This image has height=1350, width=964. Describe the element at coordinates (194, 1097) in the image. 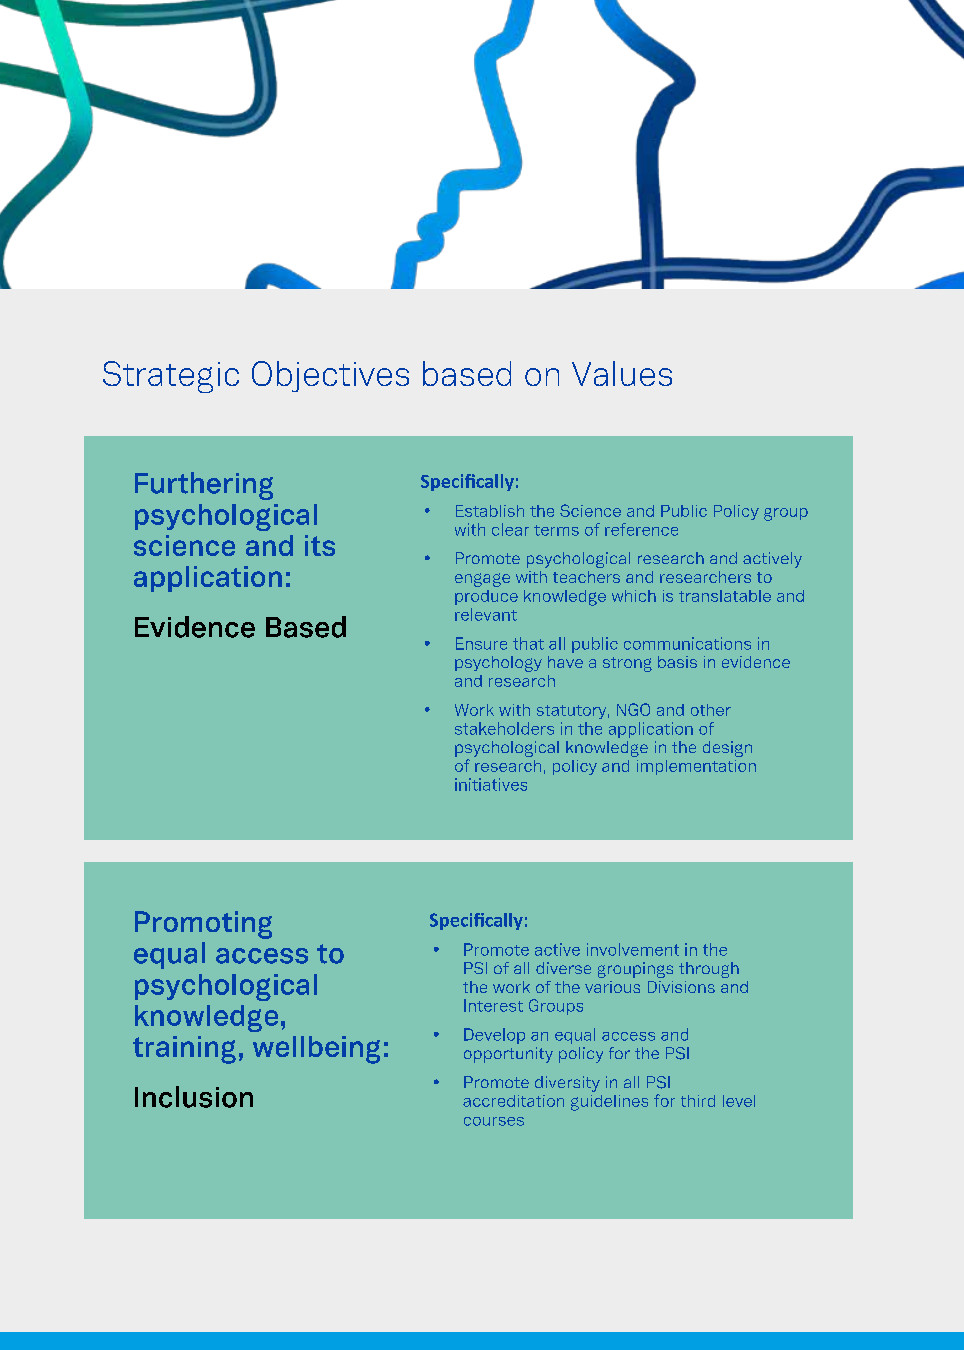

I see `Inclusion` at that location.
